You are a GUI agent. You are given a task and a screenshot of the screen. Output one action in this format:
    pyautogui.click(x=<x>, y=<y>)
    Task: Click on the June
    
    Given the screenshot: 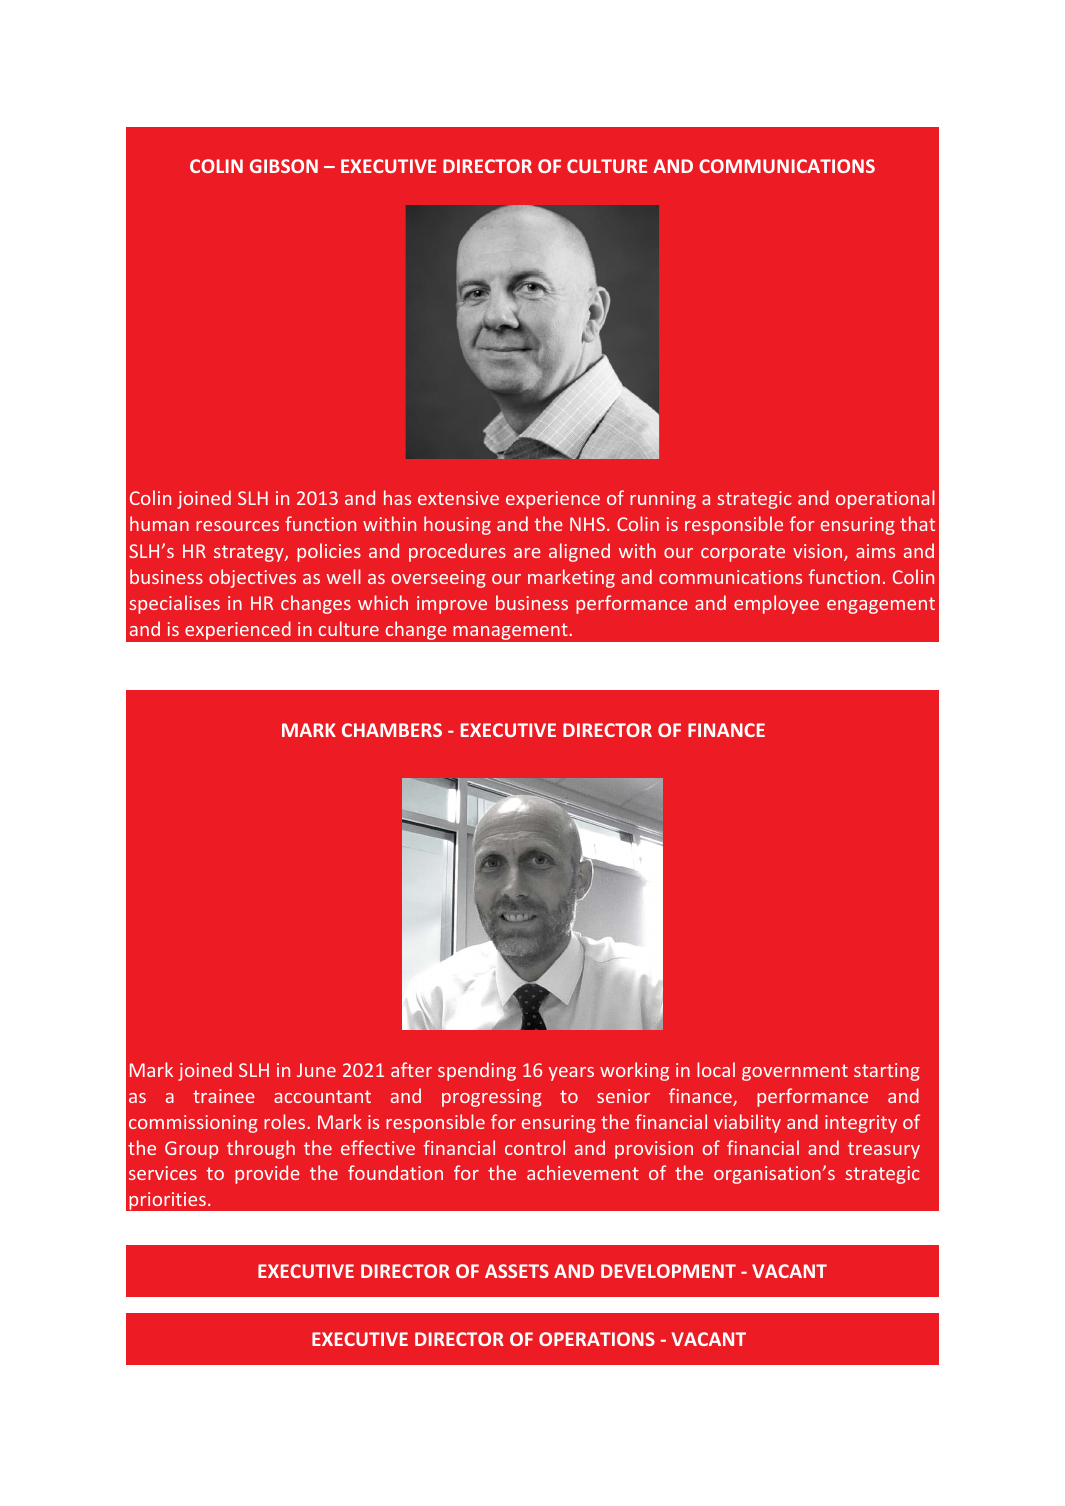 What is the action you would take?
    pyautogui.click(x=316, y=1070)
